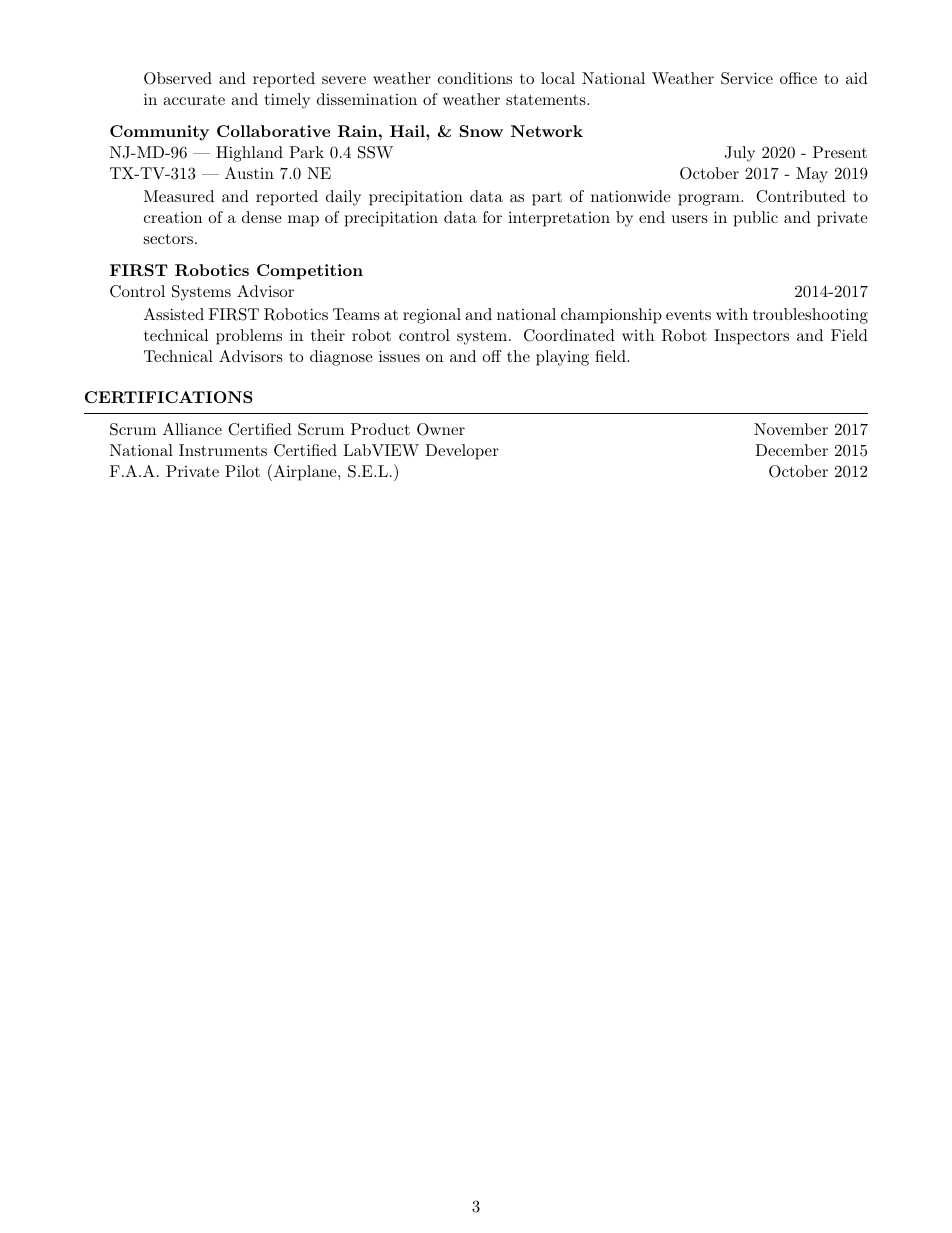  What do you see at coordinates (546, 99) in the screenshot?
I see `statements` at bounding box center [546, 99].
